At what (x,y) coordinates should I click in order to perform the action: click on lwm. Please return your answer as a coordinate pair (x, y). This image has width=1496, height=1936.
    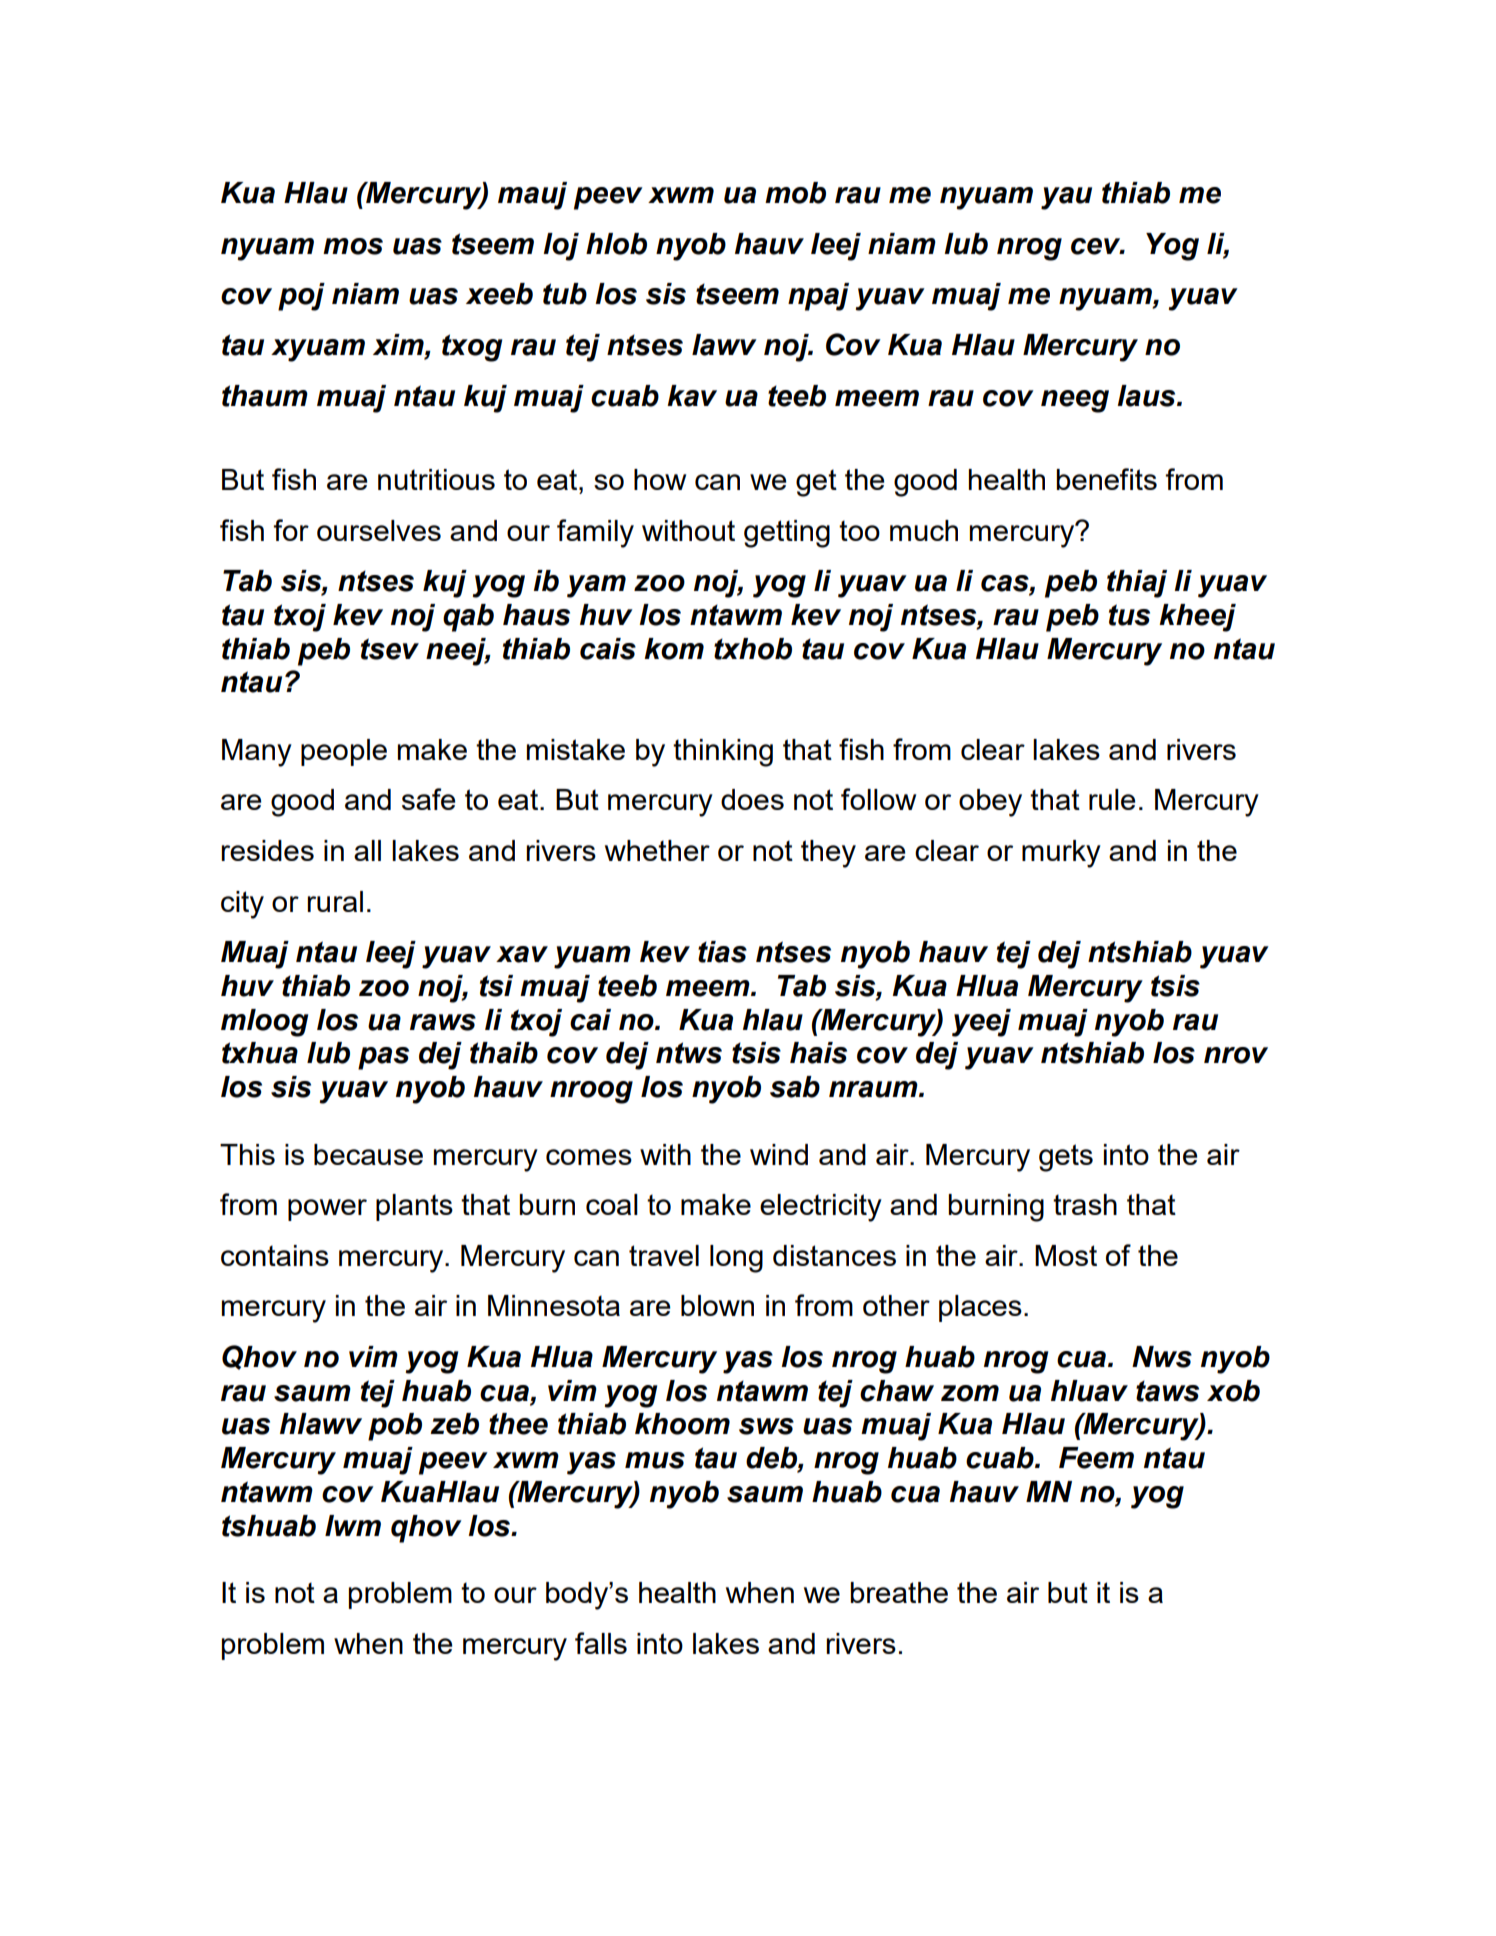
    Looking at the image, I should click on (353, 1525).
